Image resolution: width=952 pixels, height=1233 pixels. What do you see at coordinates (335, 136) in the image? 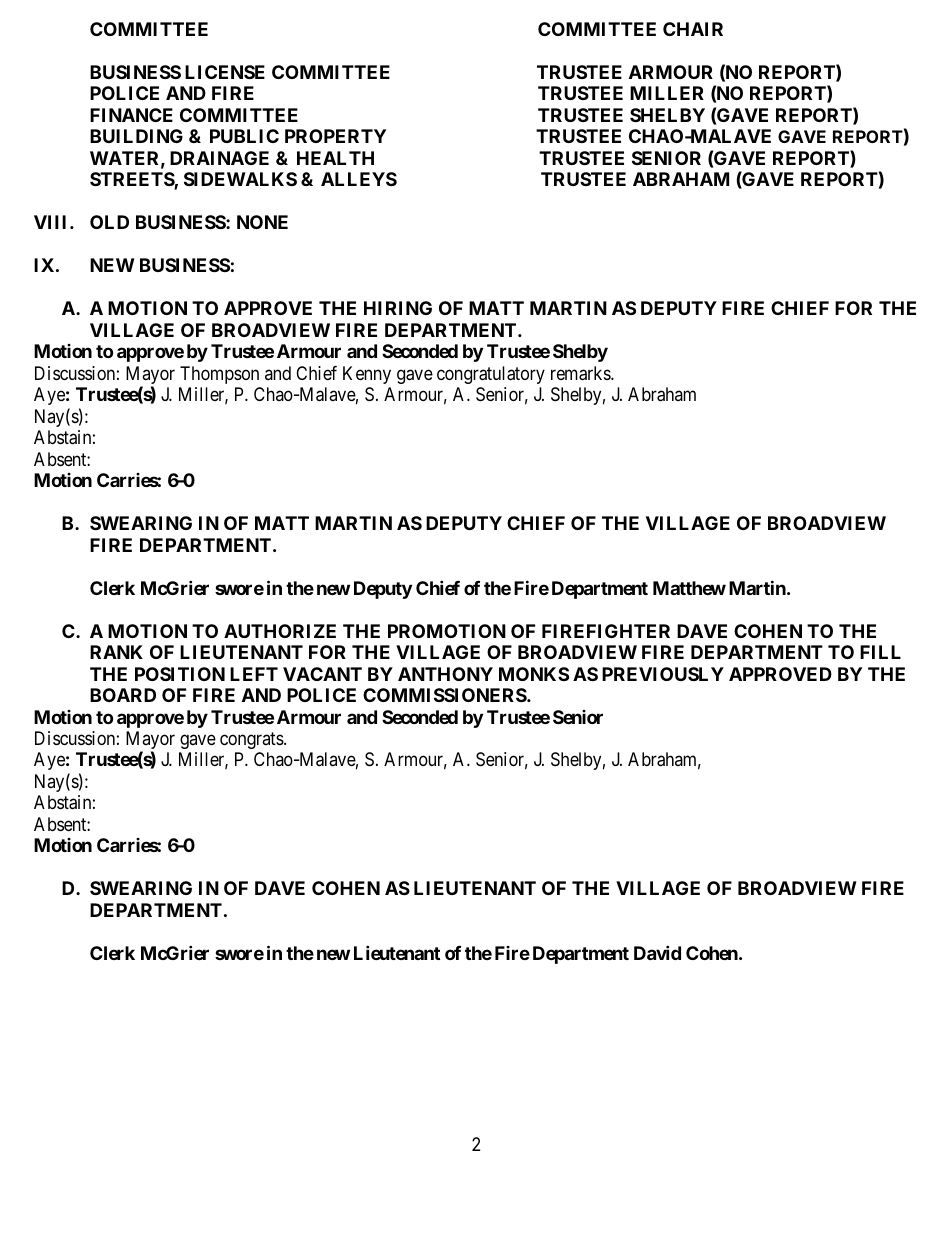
I see `PROPERTY` at bounding box center [335, 136].
